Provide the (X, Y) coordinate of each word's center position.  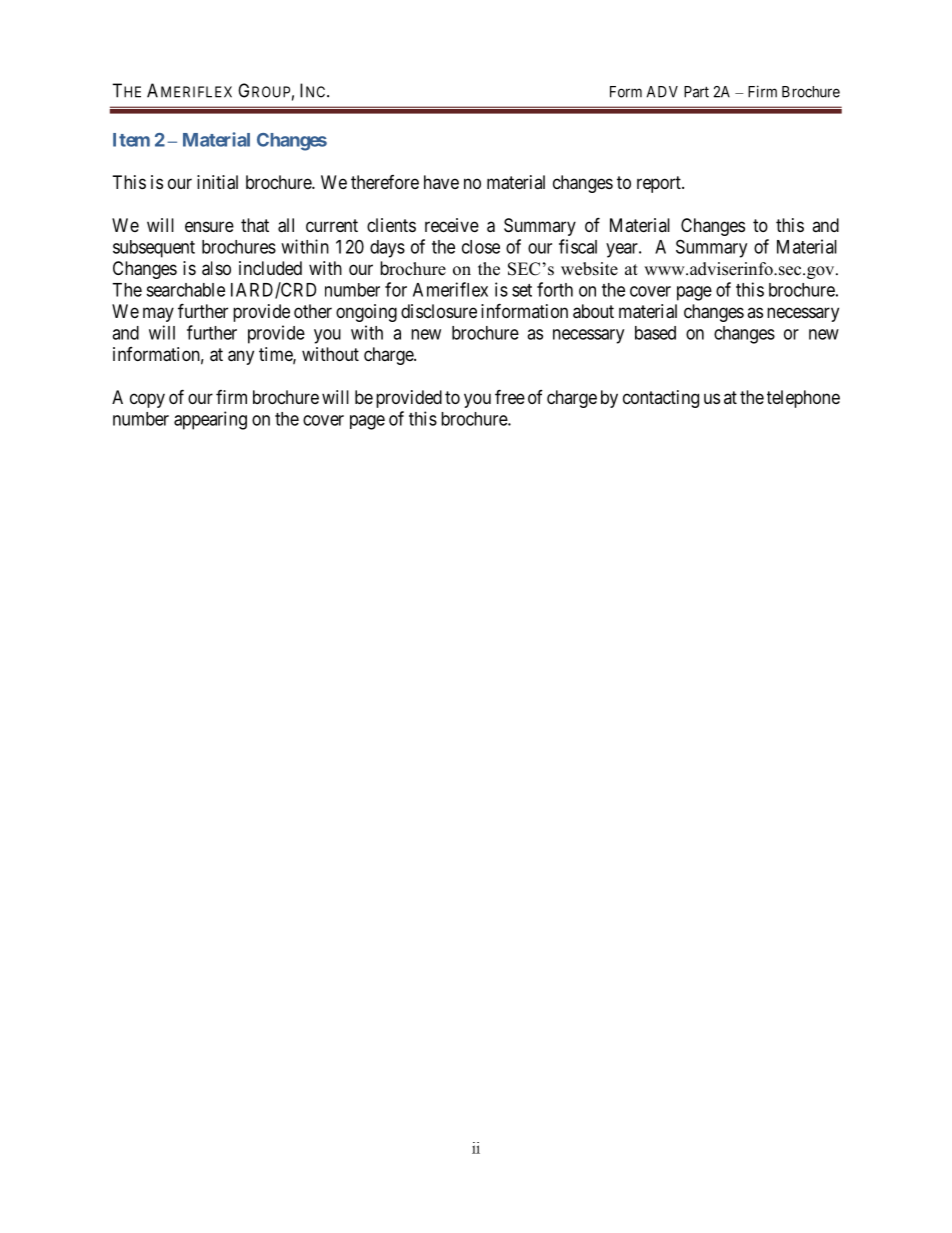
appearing (210, 420)
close (481, 247)
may (158, 314)
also (216, 268)
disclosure (439, 311)
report (660, 184)
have (441, 182)
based (655, 333)
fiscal (578, 246)
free (510, 396)
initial (217, 182)
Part (696, 92)
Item (131, 140)
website (589, 269)
